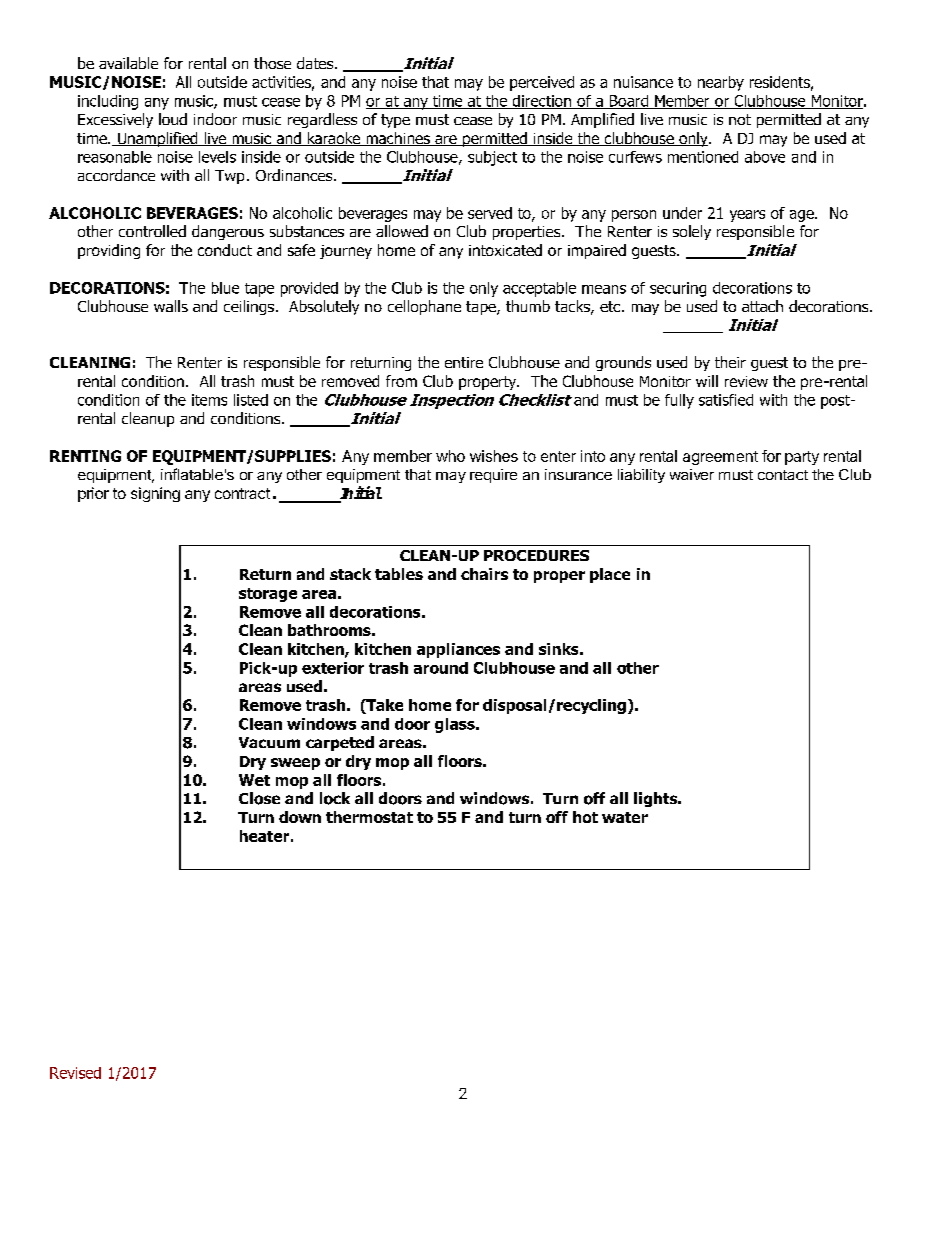 Image resolution: width=952 pixels, height=1233 pixels. Describe the element at coordinates (395, 121) in the screenshot. I see `type` at that location.
